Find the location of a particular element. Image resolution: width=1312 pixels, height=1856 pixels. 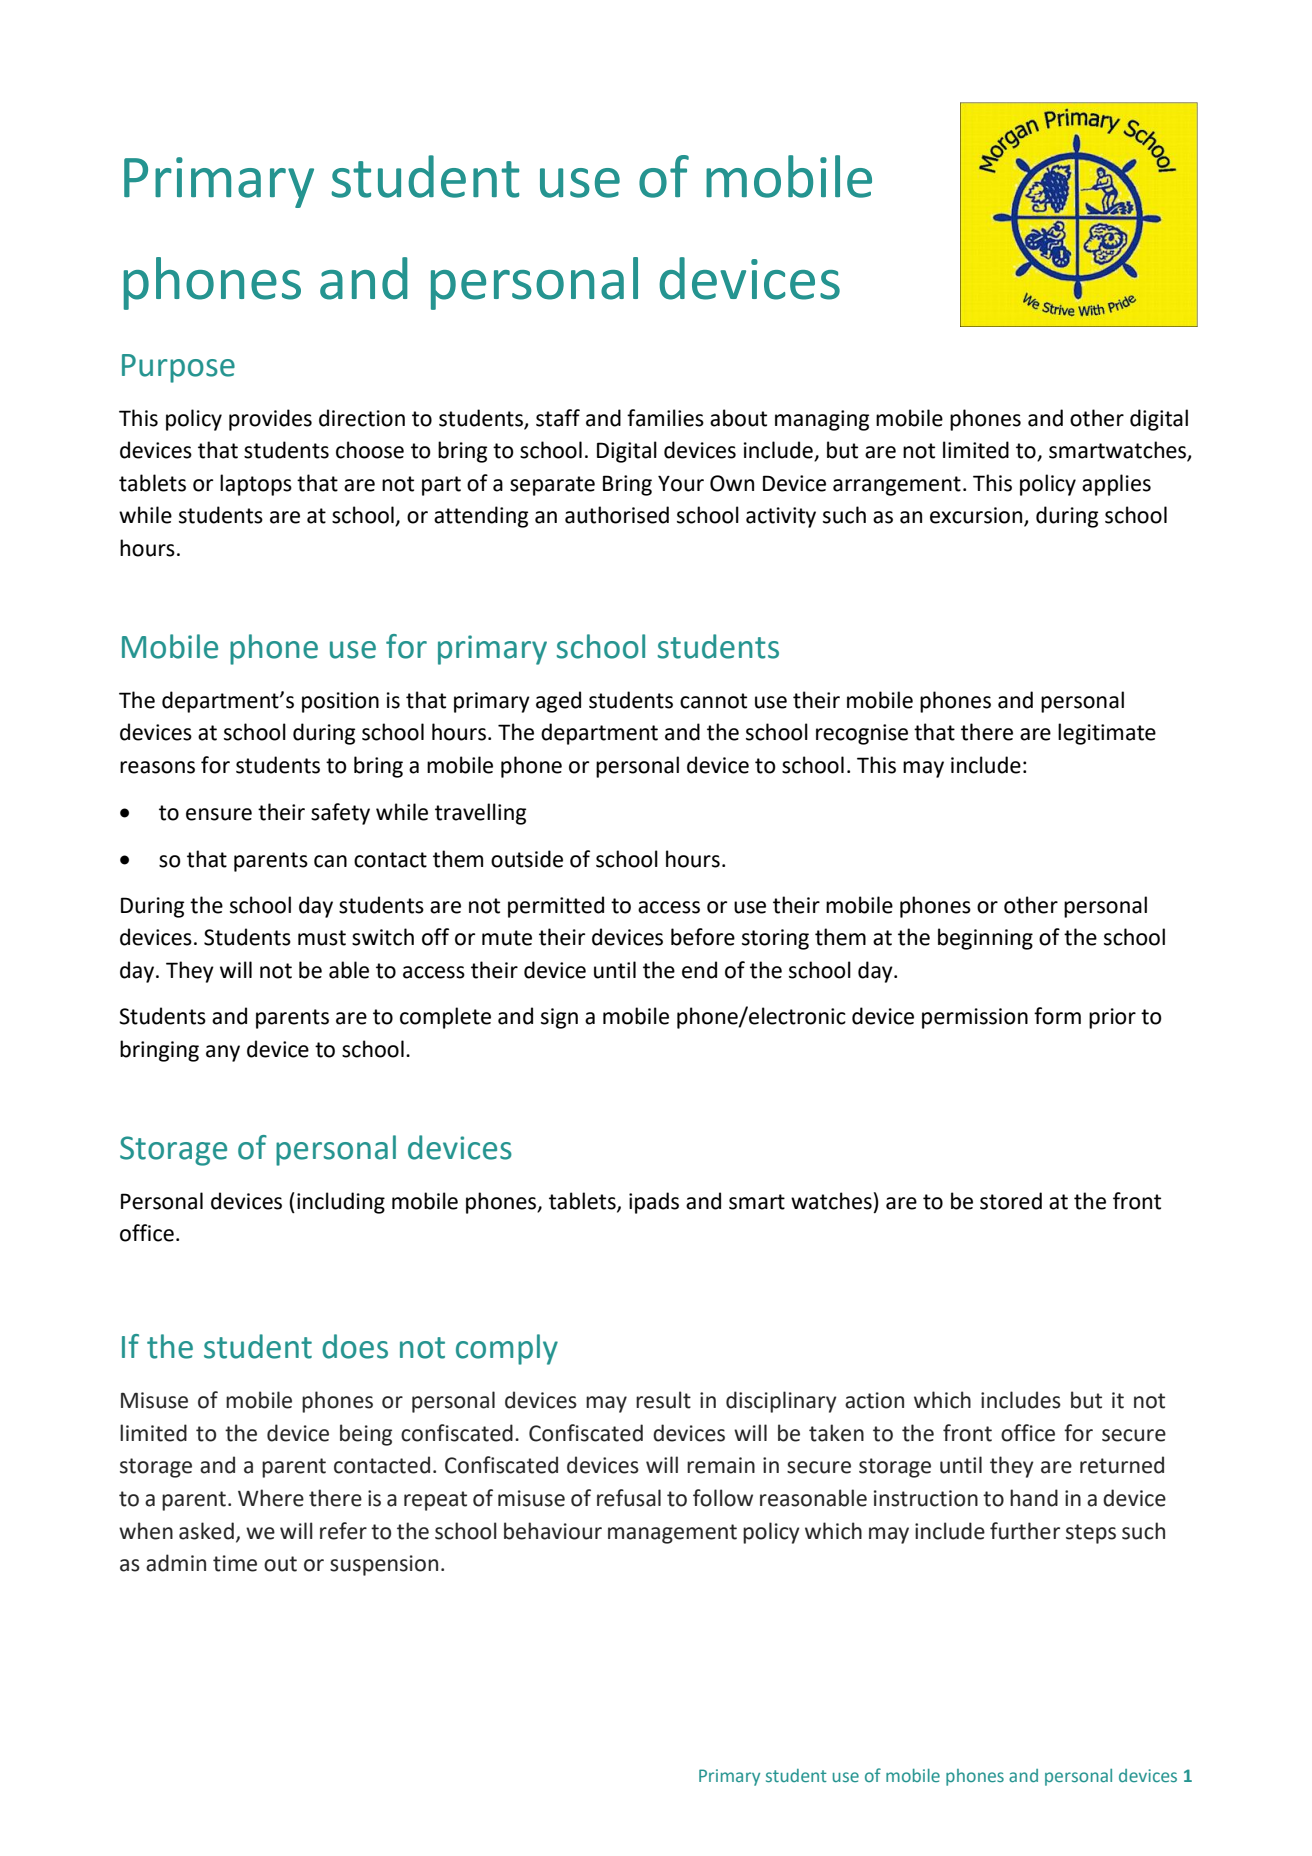

arrangement is located at coordinates (897, 486).
